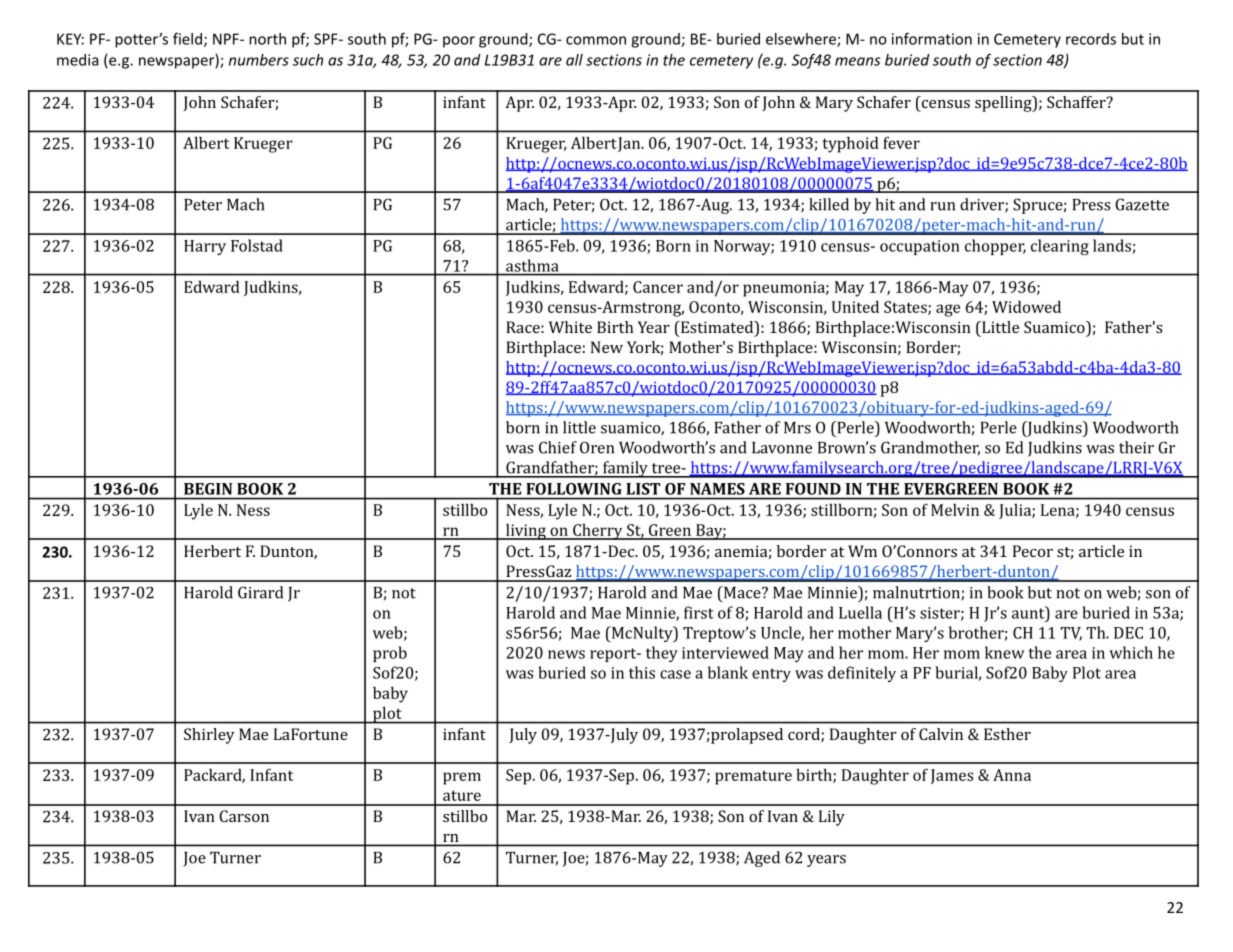 Image resolution: width=1233 pixels, height=952 pixels. What do you see at coordinates (597, 447) in the screenshot?
I see `Oren` at bounding box center [597, 447].
